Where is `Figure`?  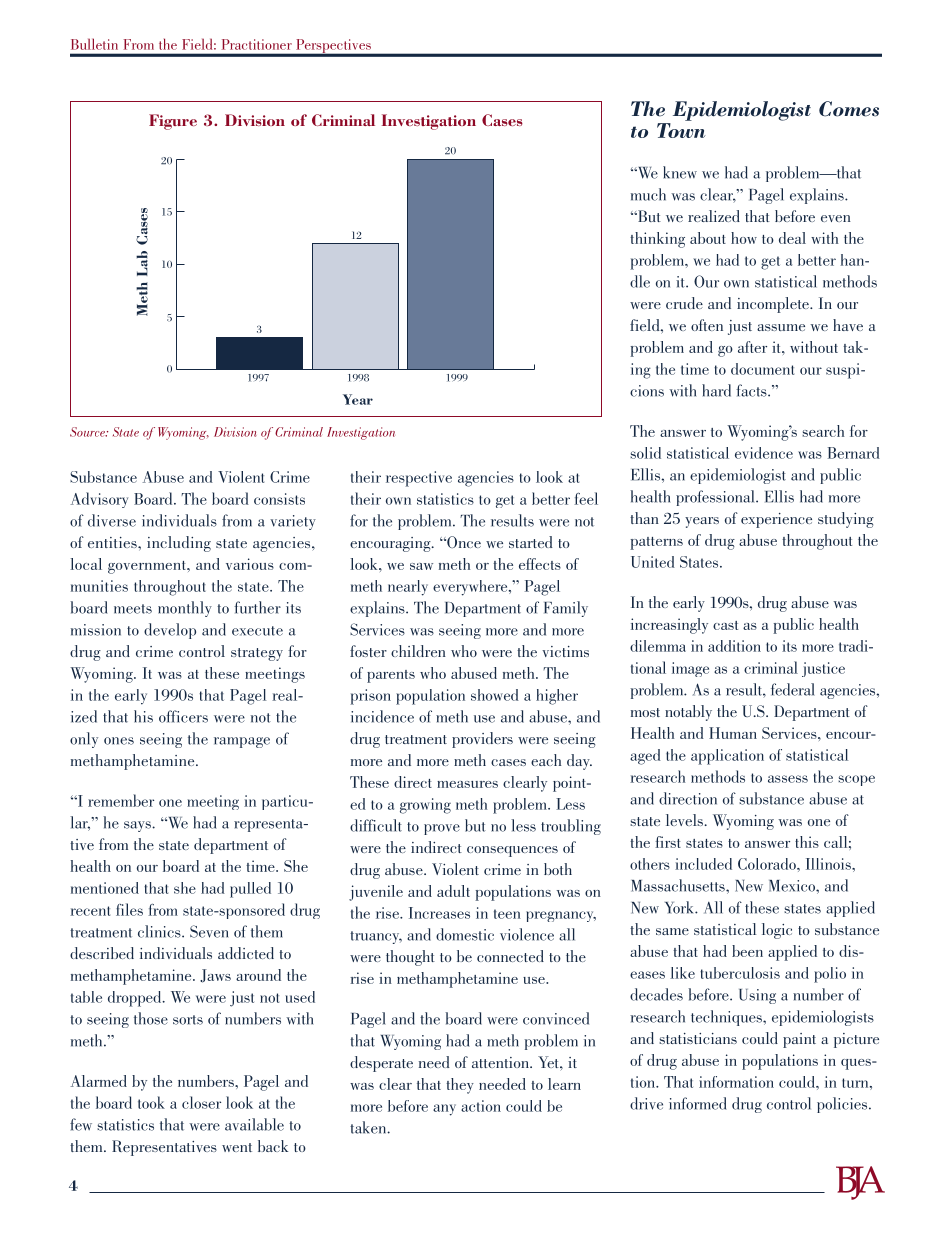
Figure is located at coordinates (173, 122).
